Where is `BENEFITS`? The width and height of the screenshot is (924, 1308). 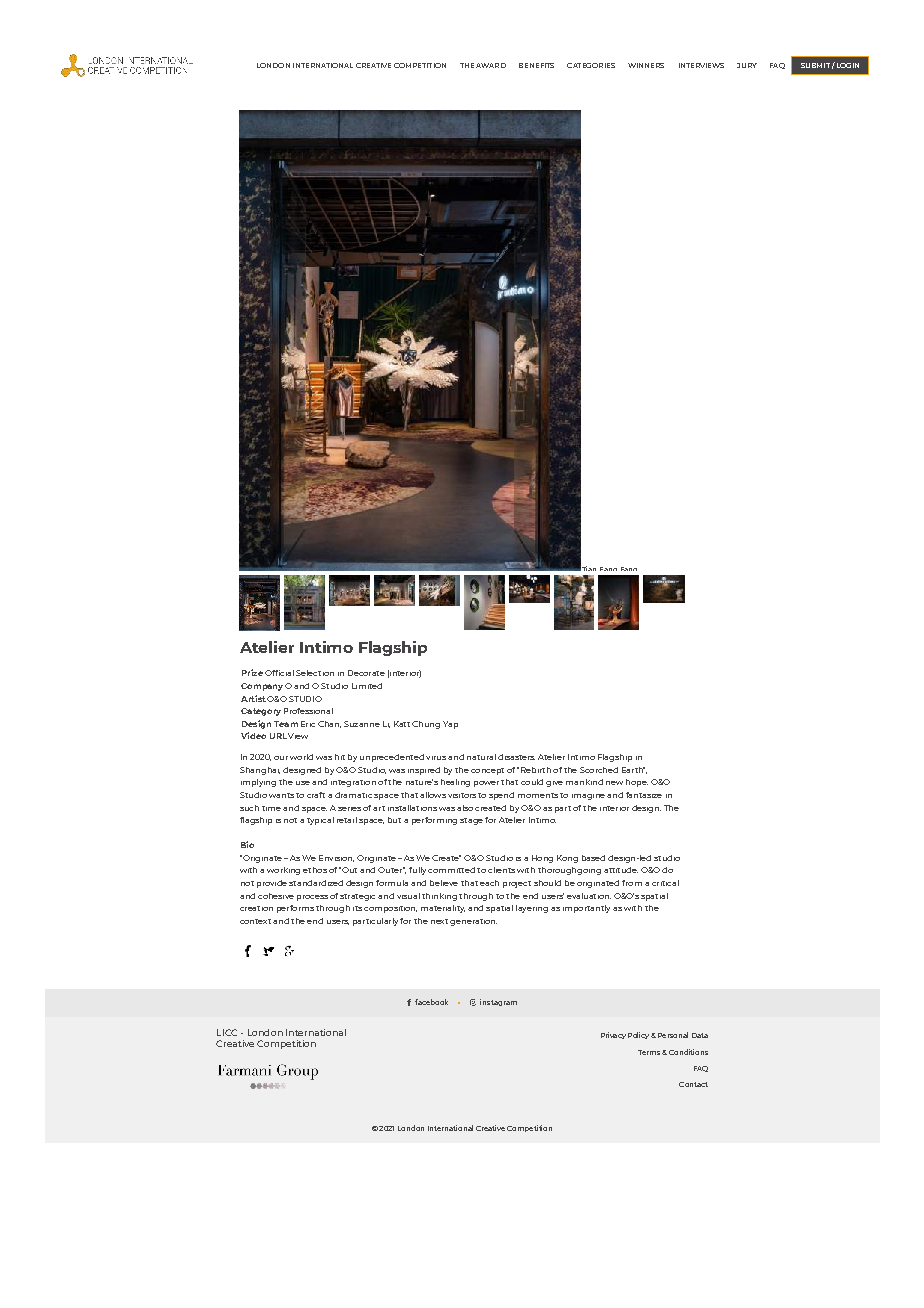
BENEFITS is located at coordinates (536, 65).
